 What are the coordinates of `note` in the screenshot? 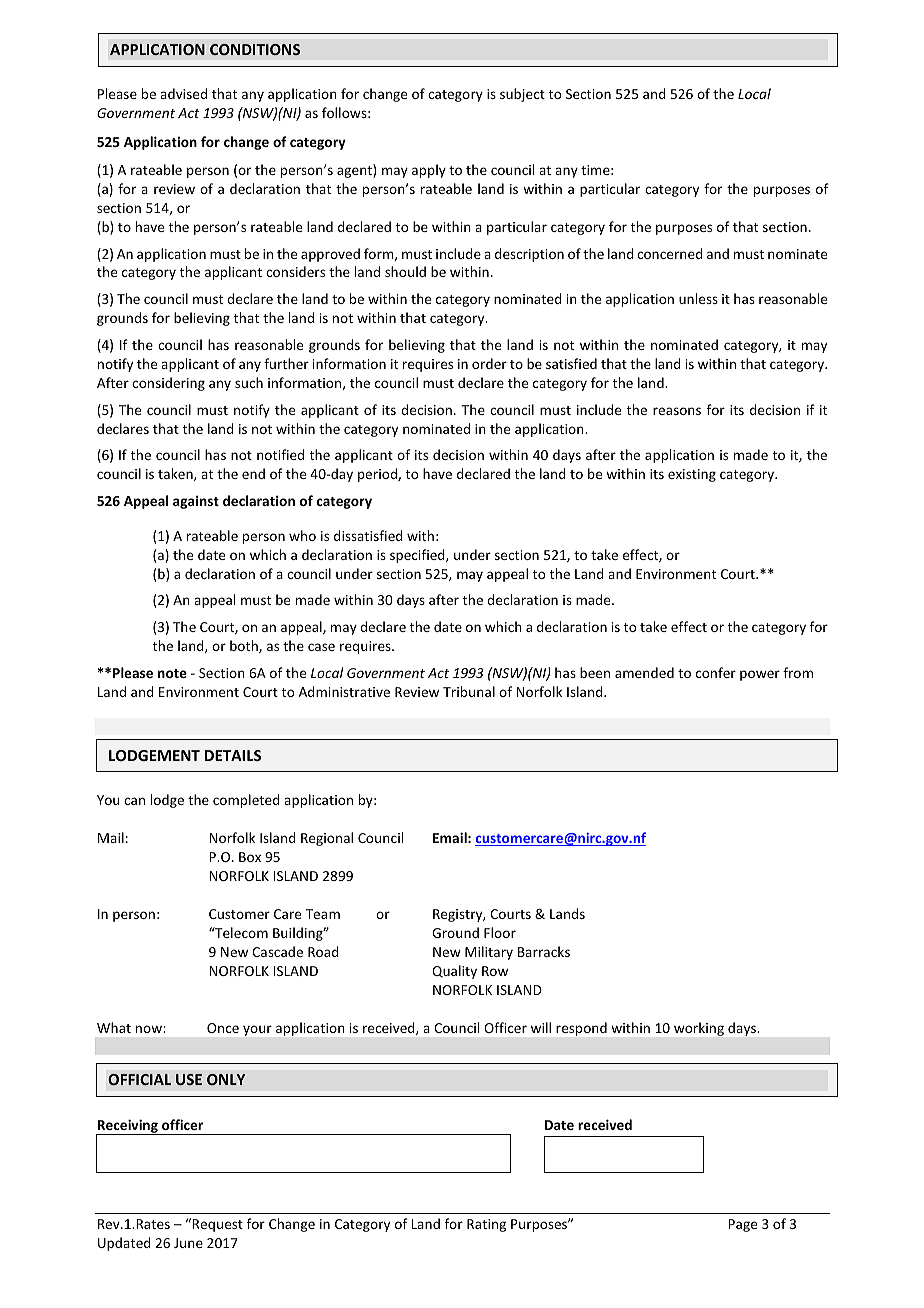 It's located at (172, 673).
